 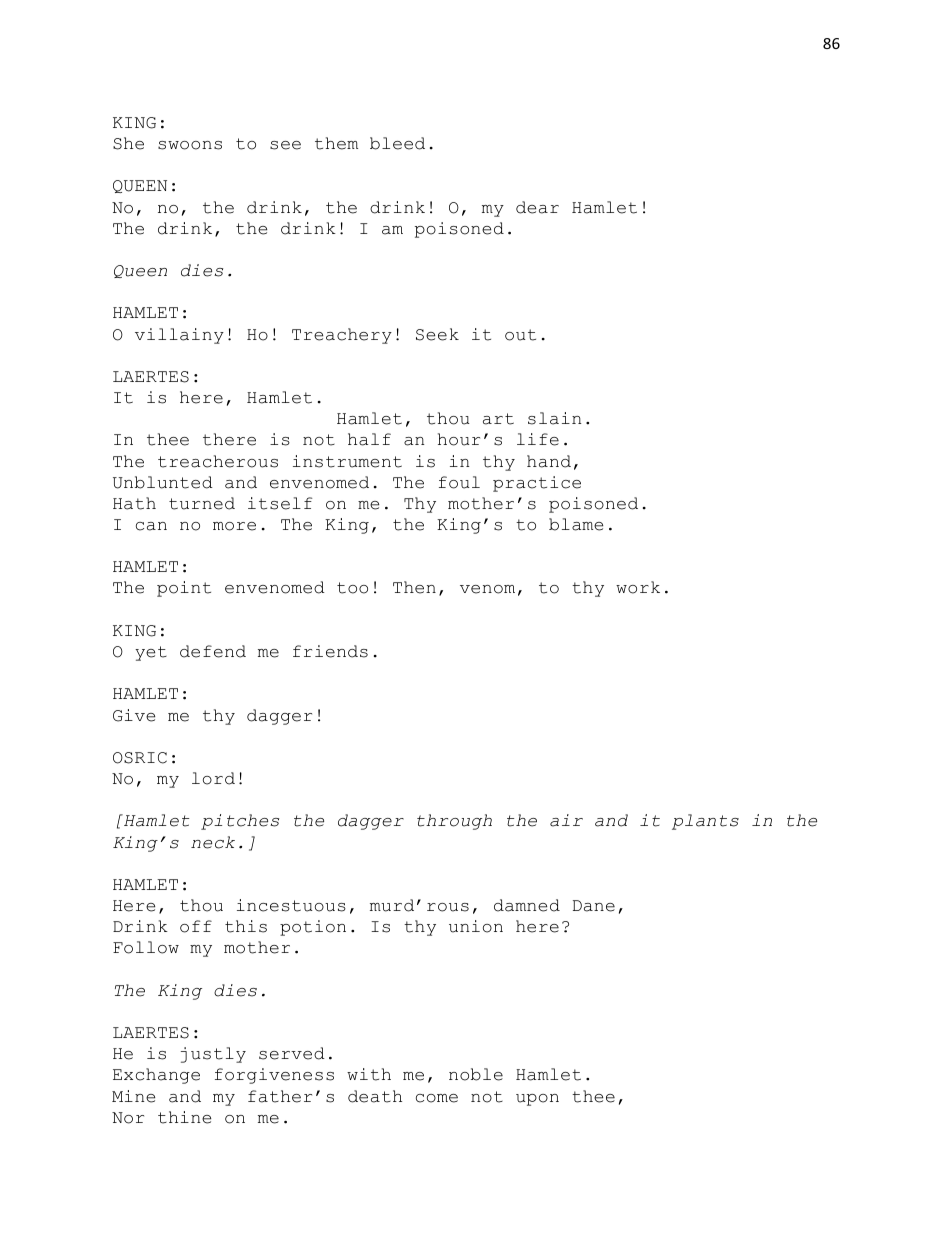 What do you see at coordinates (638, 587) in the image?
I see `work` at bounding box center [638, 587].
